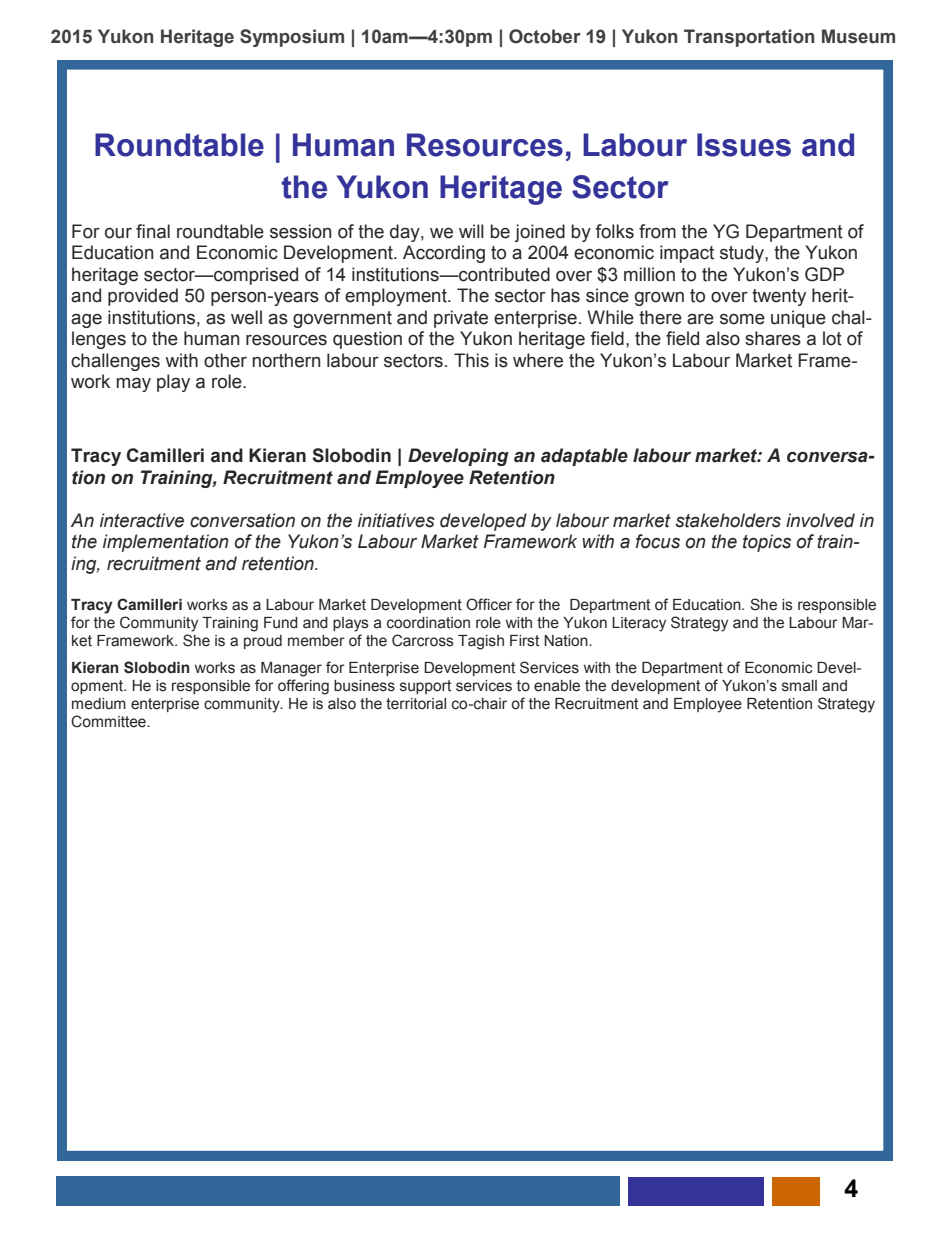 This screenshot has width=952, height=1233. I want to click on October, so click(545, 36).
